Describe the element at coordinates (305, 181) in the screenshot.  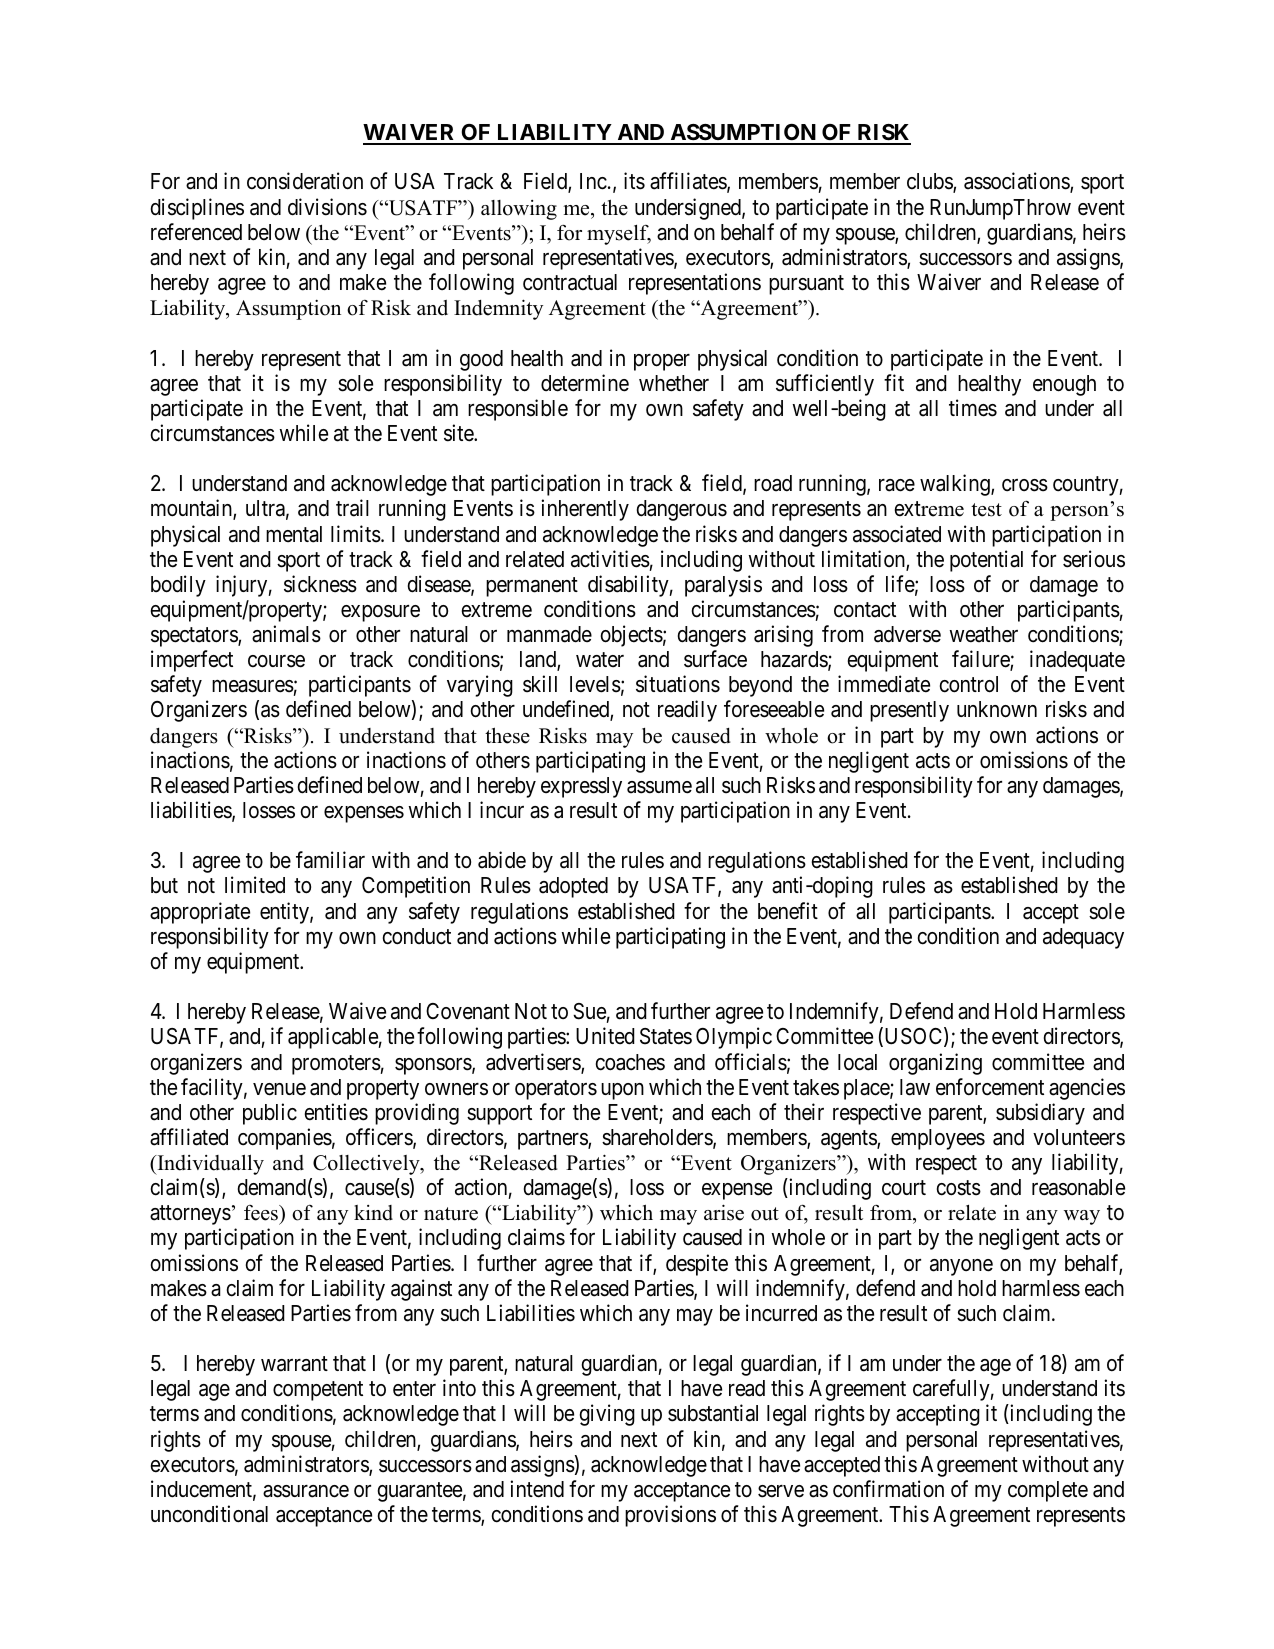
I see `consideration` at that location.
